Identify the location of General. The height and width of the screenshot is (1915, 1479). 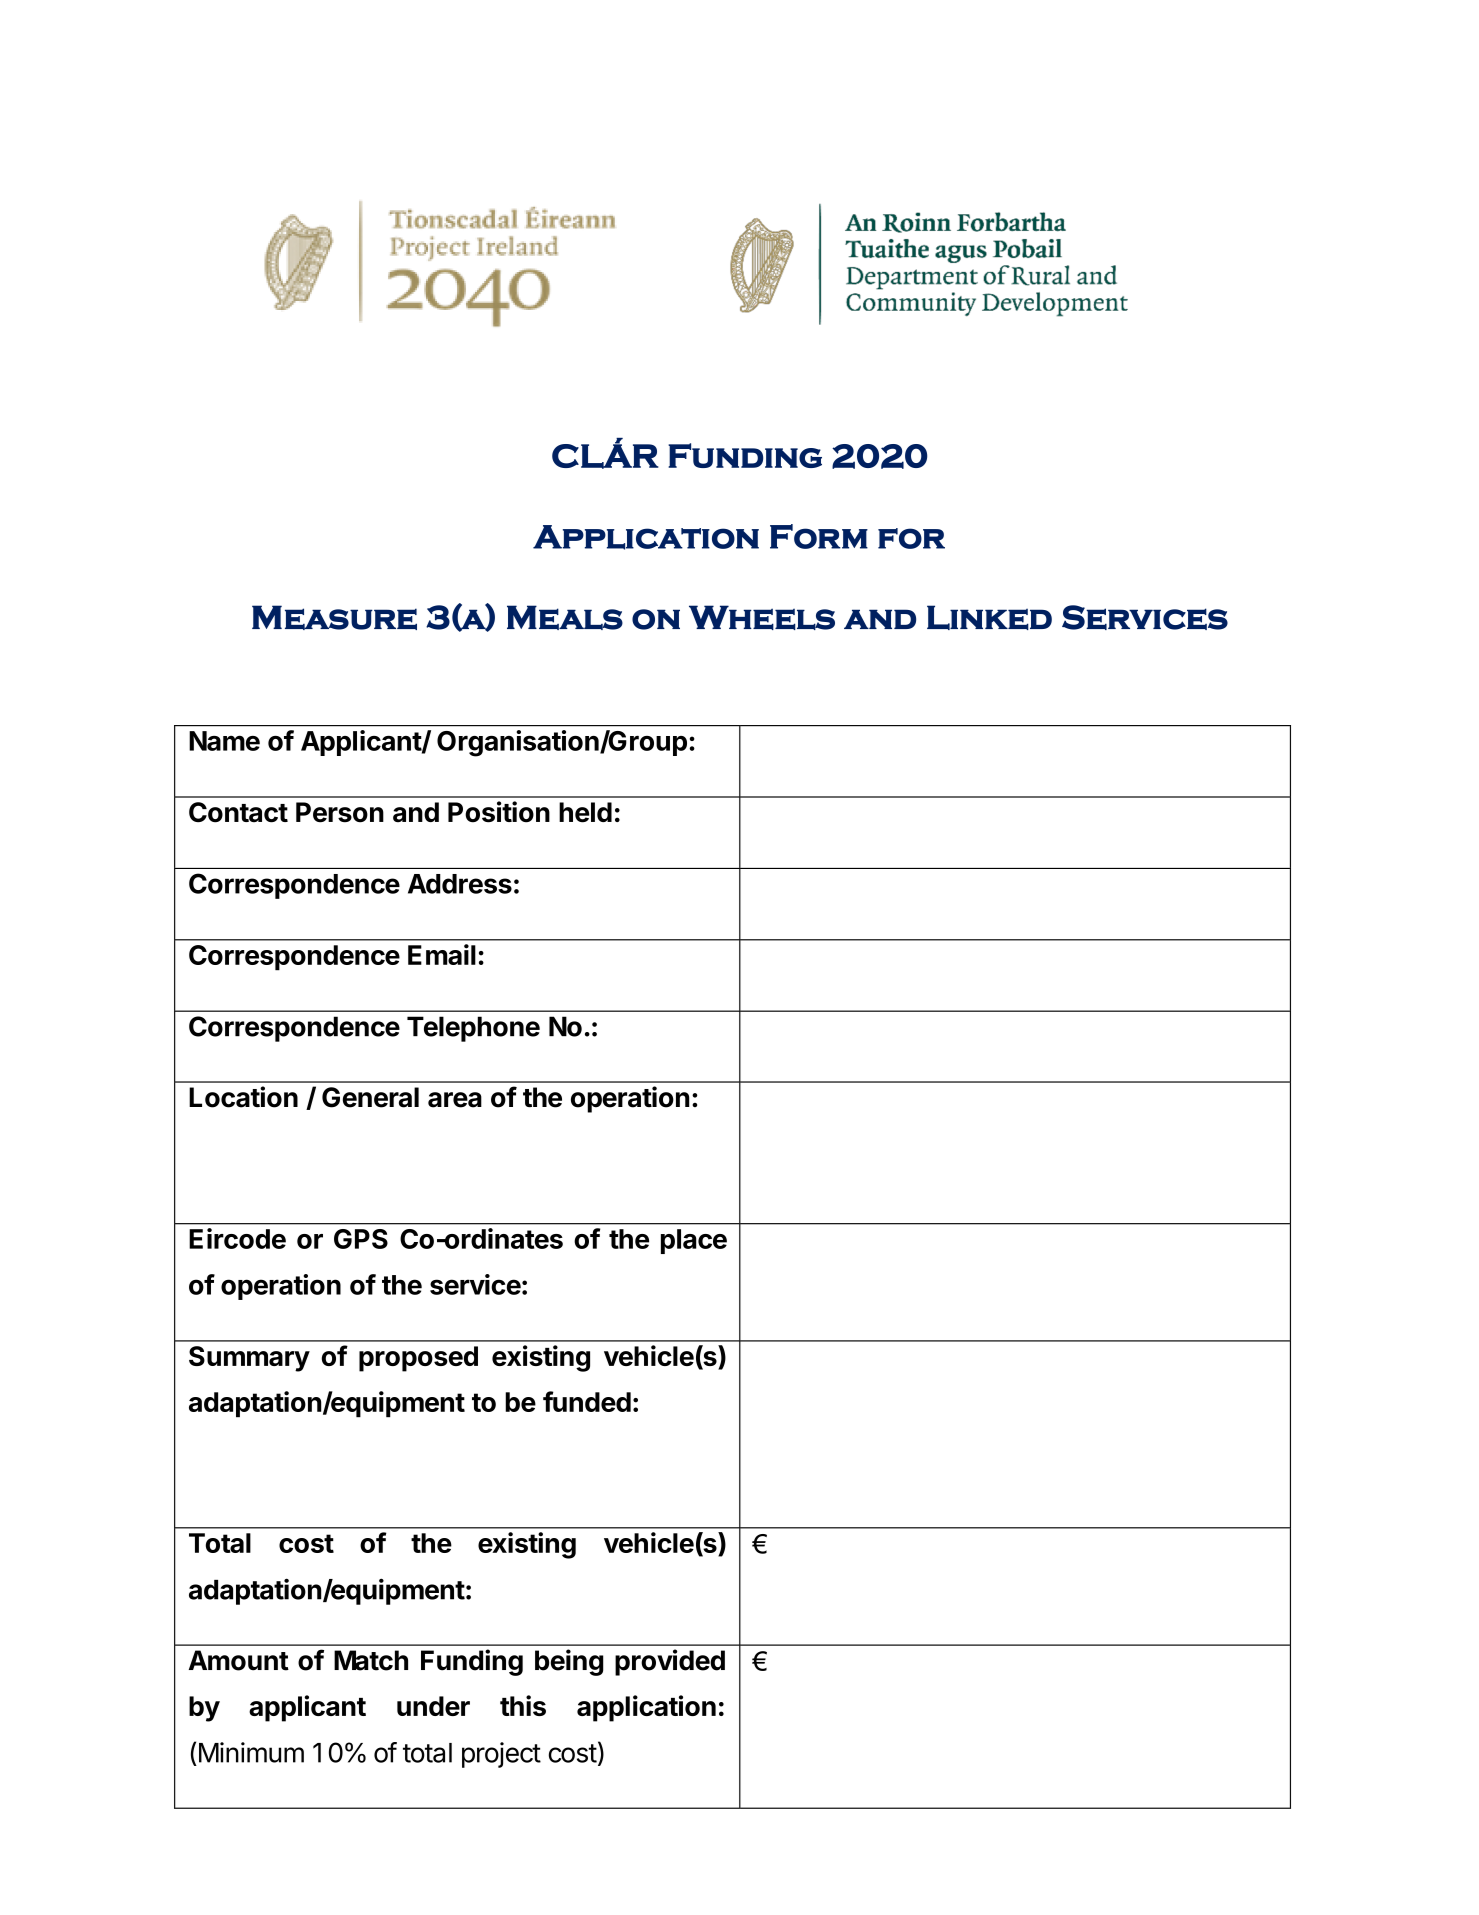
(370, 1097).
